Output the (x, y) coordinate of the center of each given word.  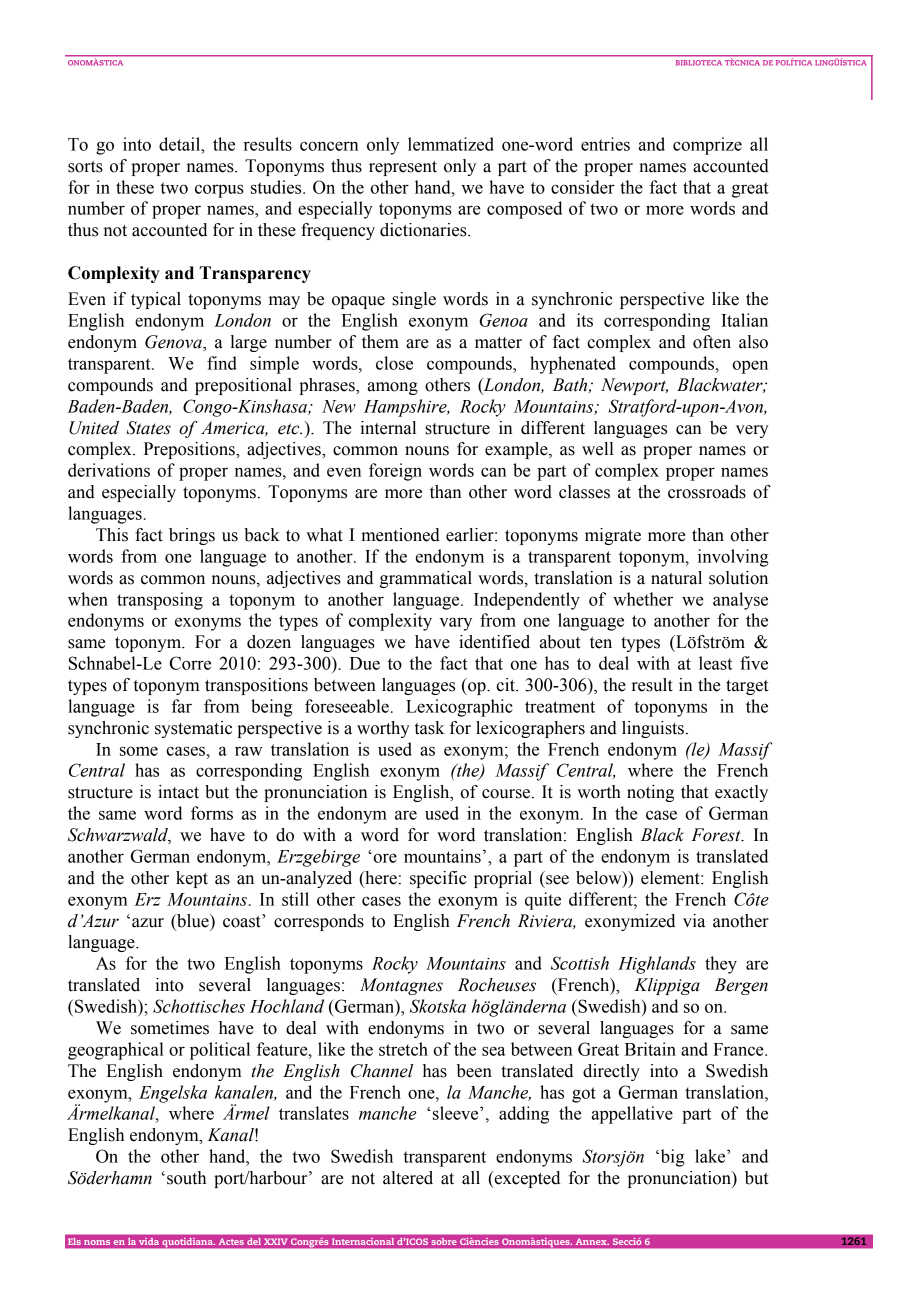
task (430, 728)
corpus (219, 191)
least (715, 663)
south (186, 1178)
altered (408, 1178)
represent (403, 168)
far (182, 706)
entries (605, 144)
